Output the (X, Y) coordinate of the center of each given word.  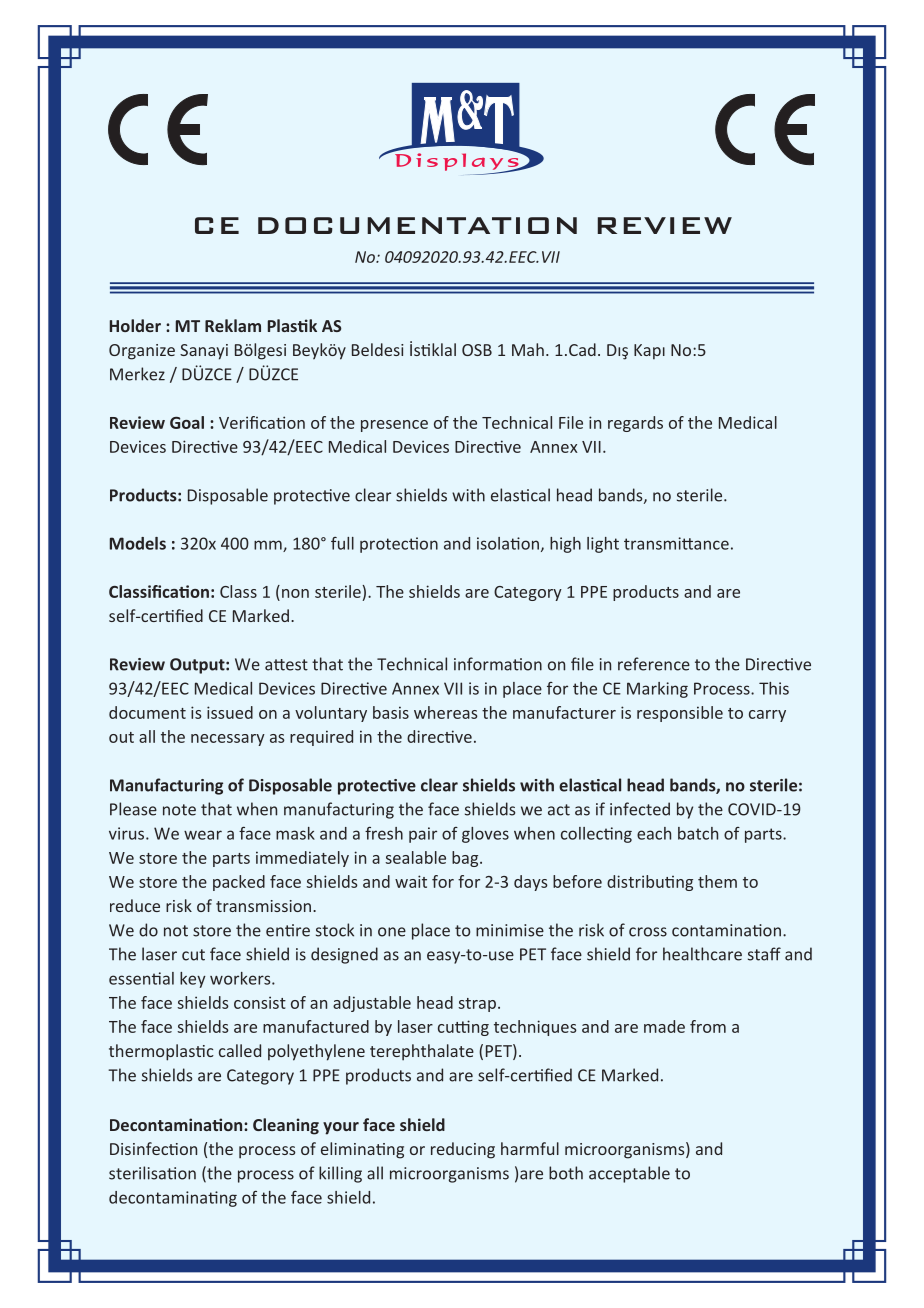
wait (411, 881)
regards (635, 424)
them (717, 881)
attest (286, 665)
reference (654, 664)
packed (239, 883)
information (498, 664)
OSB (477, 350)
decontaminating (173, 1199)
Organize (142, 352)
